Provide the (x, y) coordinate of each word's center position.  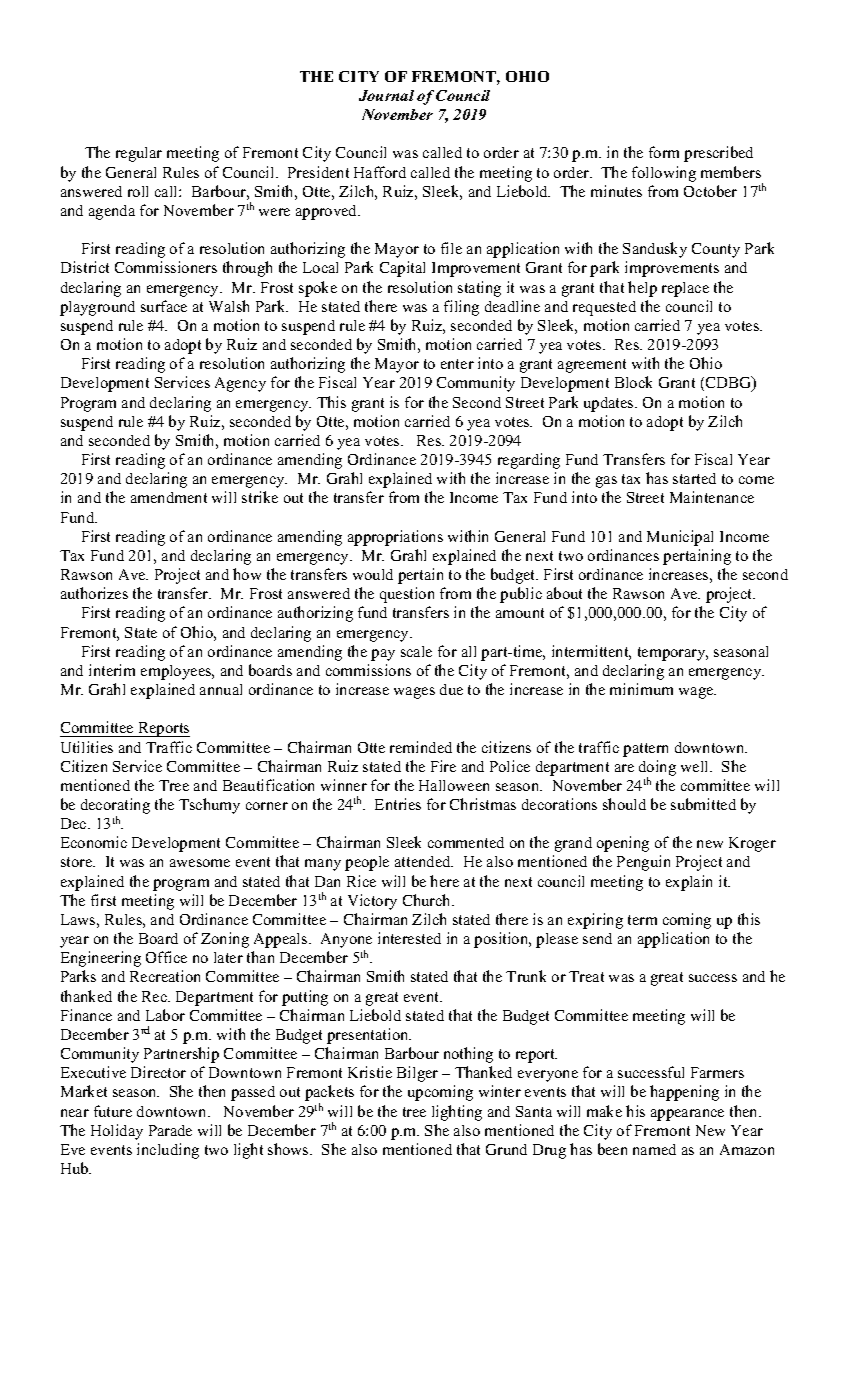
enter (457, 364)
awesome (200, 863)
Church (428, 900)
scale (416, 651)
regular (139, 154)
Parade (170, 1130)
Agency (240, 384)
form (664, 152)
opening (623, 844)
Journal (386, 95)
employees (177, 672)
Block (633, 382)
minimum (641, 689)
